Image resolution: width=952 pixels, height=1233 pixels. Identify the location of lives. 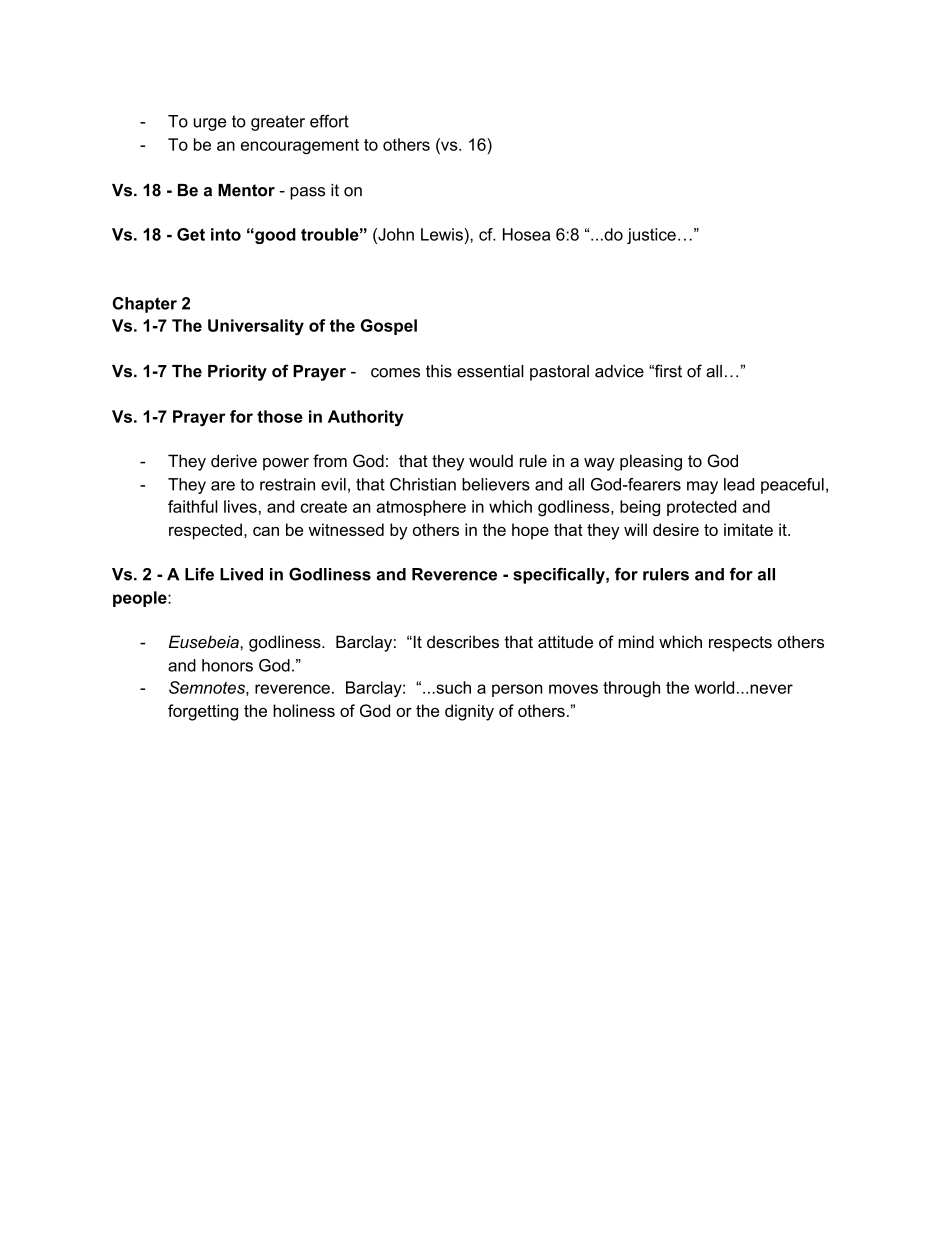
(240, 506).
